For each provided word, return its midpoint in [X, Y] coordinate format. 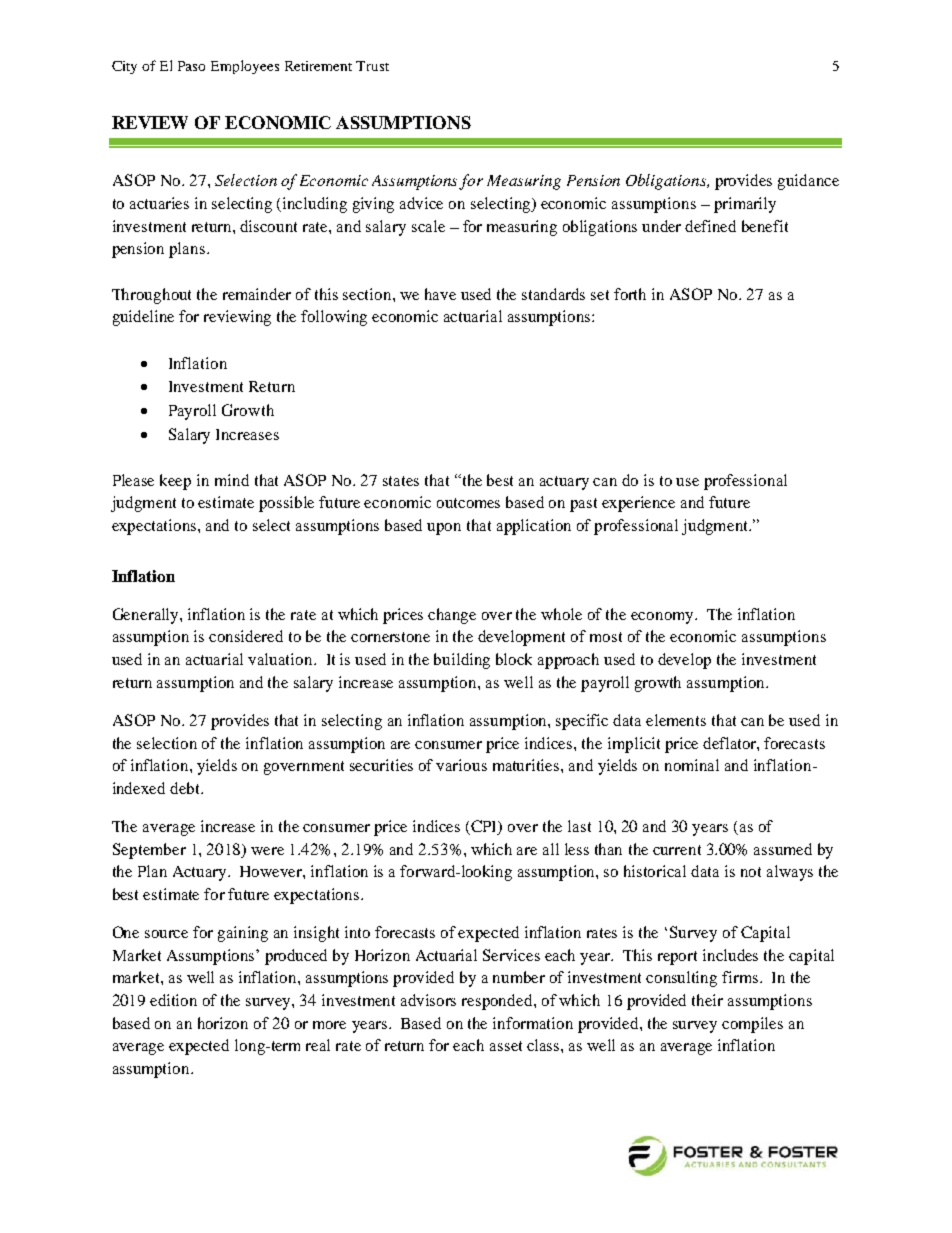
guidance [808, 182]
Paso [191, 66]
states [401, 481]
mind [232, 480]
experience [638, 504]
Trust [372, 66]
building [462, 661]
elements [676, 720]
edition [173, 1000]
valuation [281, 659]
